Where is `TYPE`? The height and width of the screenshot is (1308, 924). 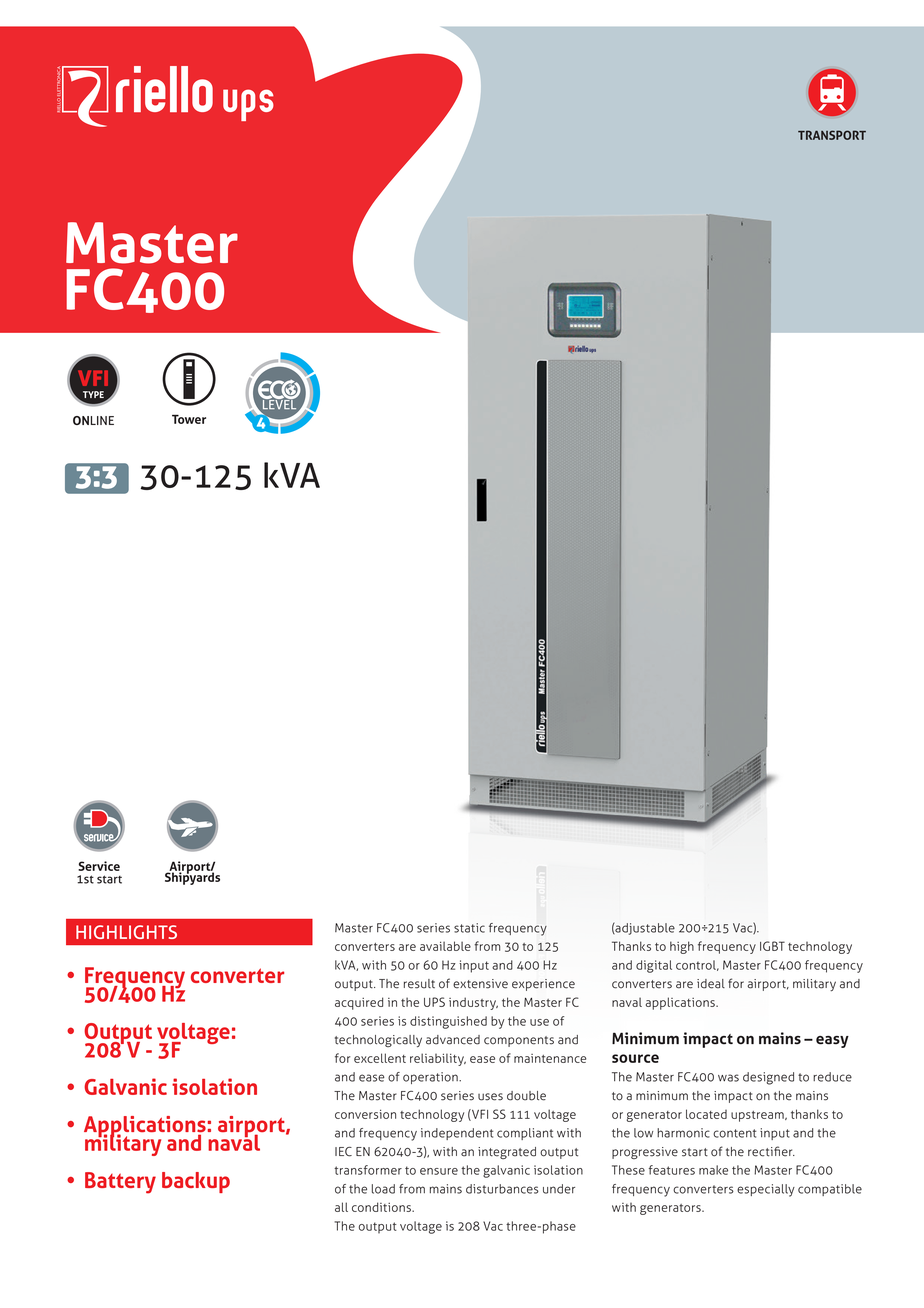
TYPE is located at coordinates (93, 394).
